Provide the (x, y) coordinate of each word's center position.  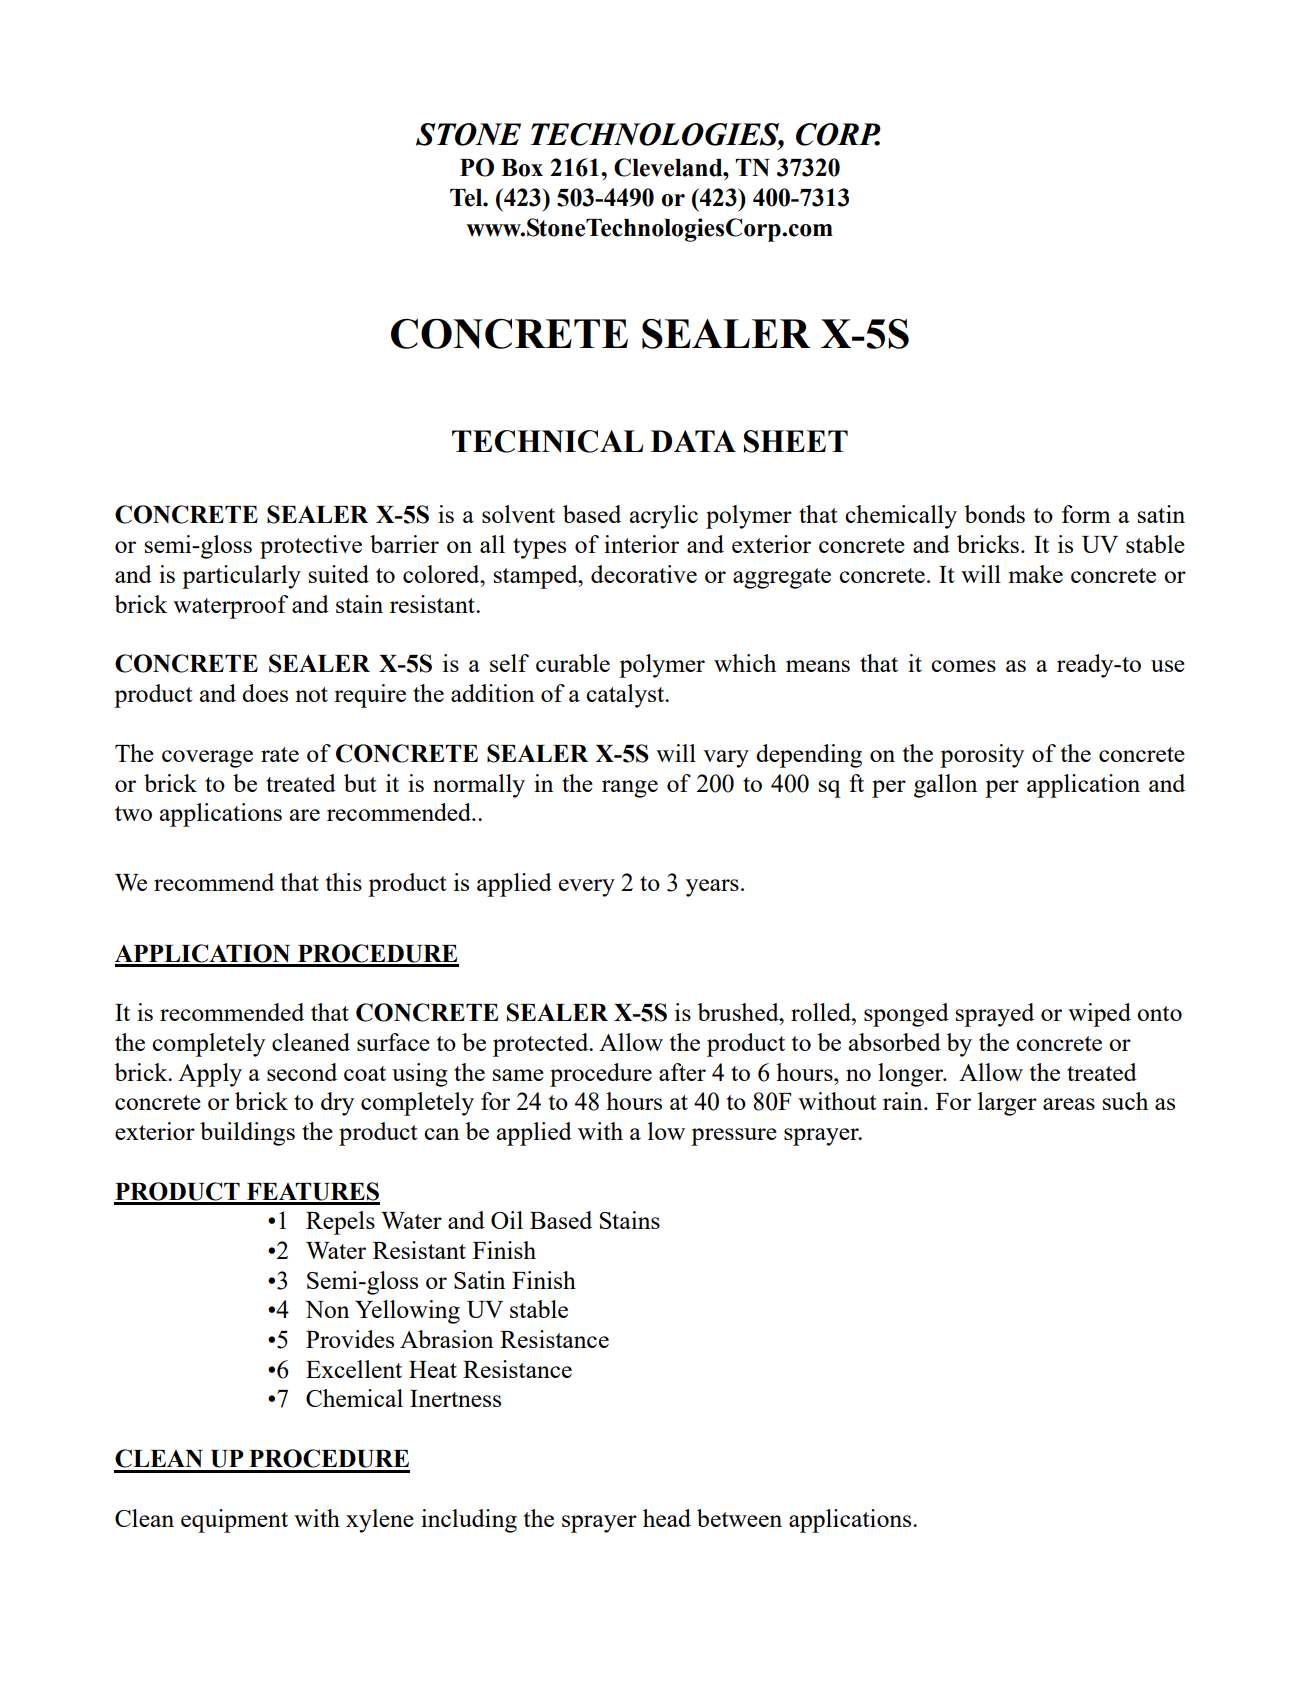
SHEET (796, 441)
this (344, 882)
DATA (693, 441)
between (739, 1518)
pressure (734, 1137)
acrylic (664, 517)
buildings (247, 1134)
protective (311, 547)
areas (1069, 1104)
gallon (945, 786)
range (630, 789)
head (667, 1518)
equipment (234, 1521)
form (1086, 514)
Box (522, 168)
